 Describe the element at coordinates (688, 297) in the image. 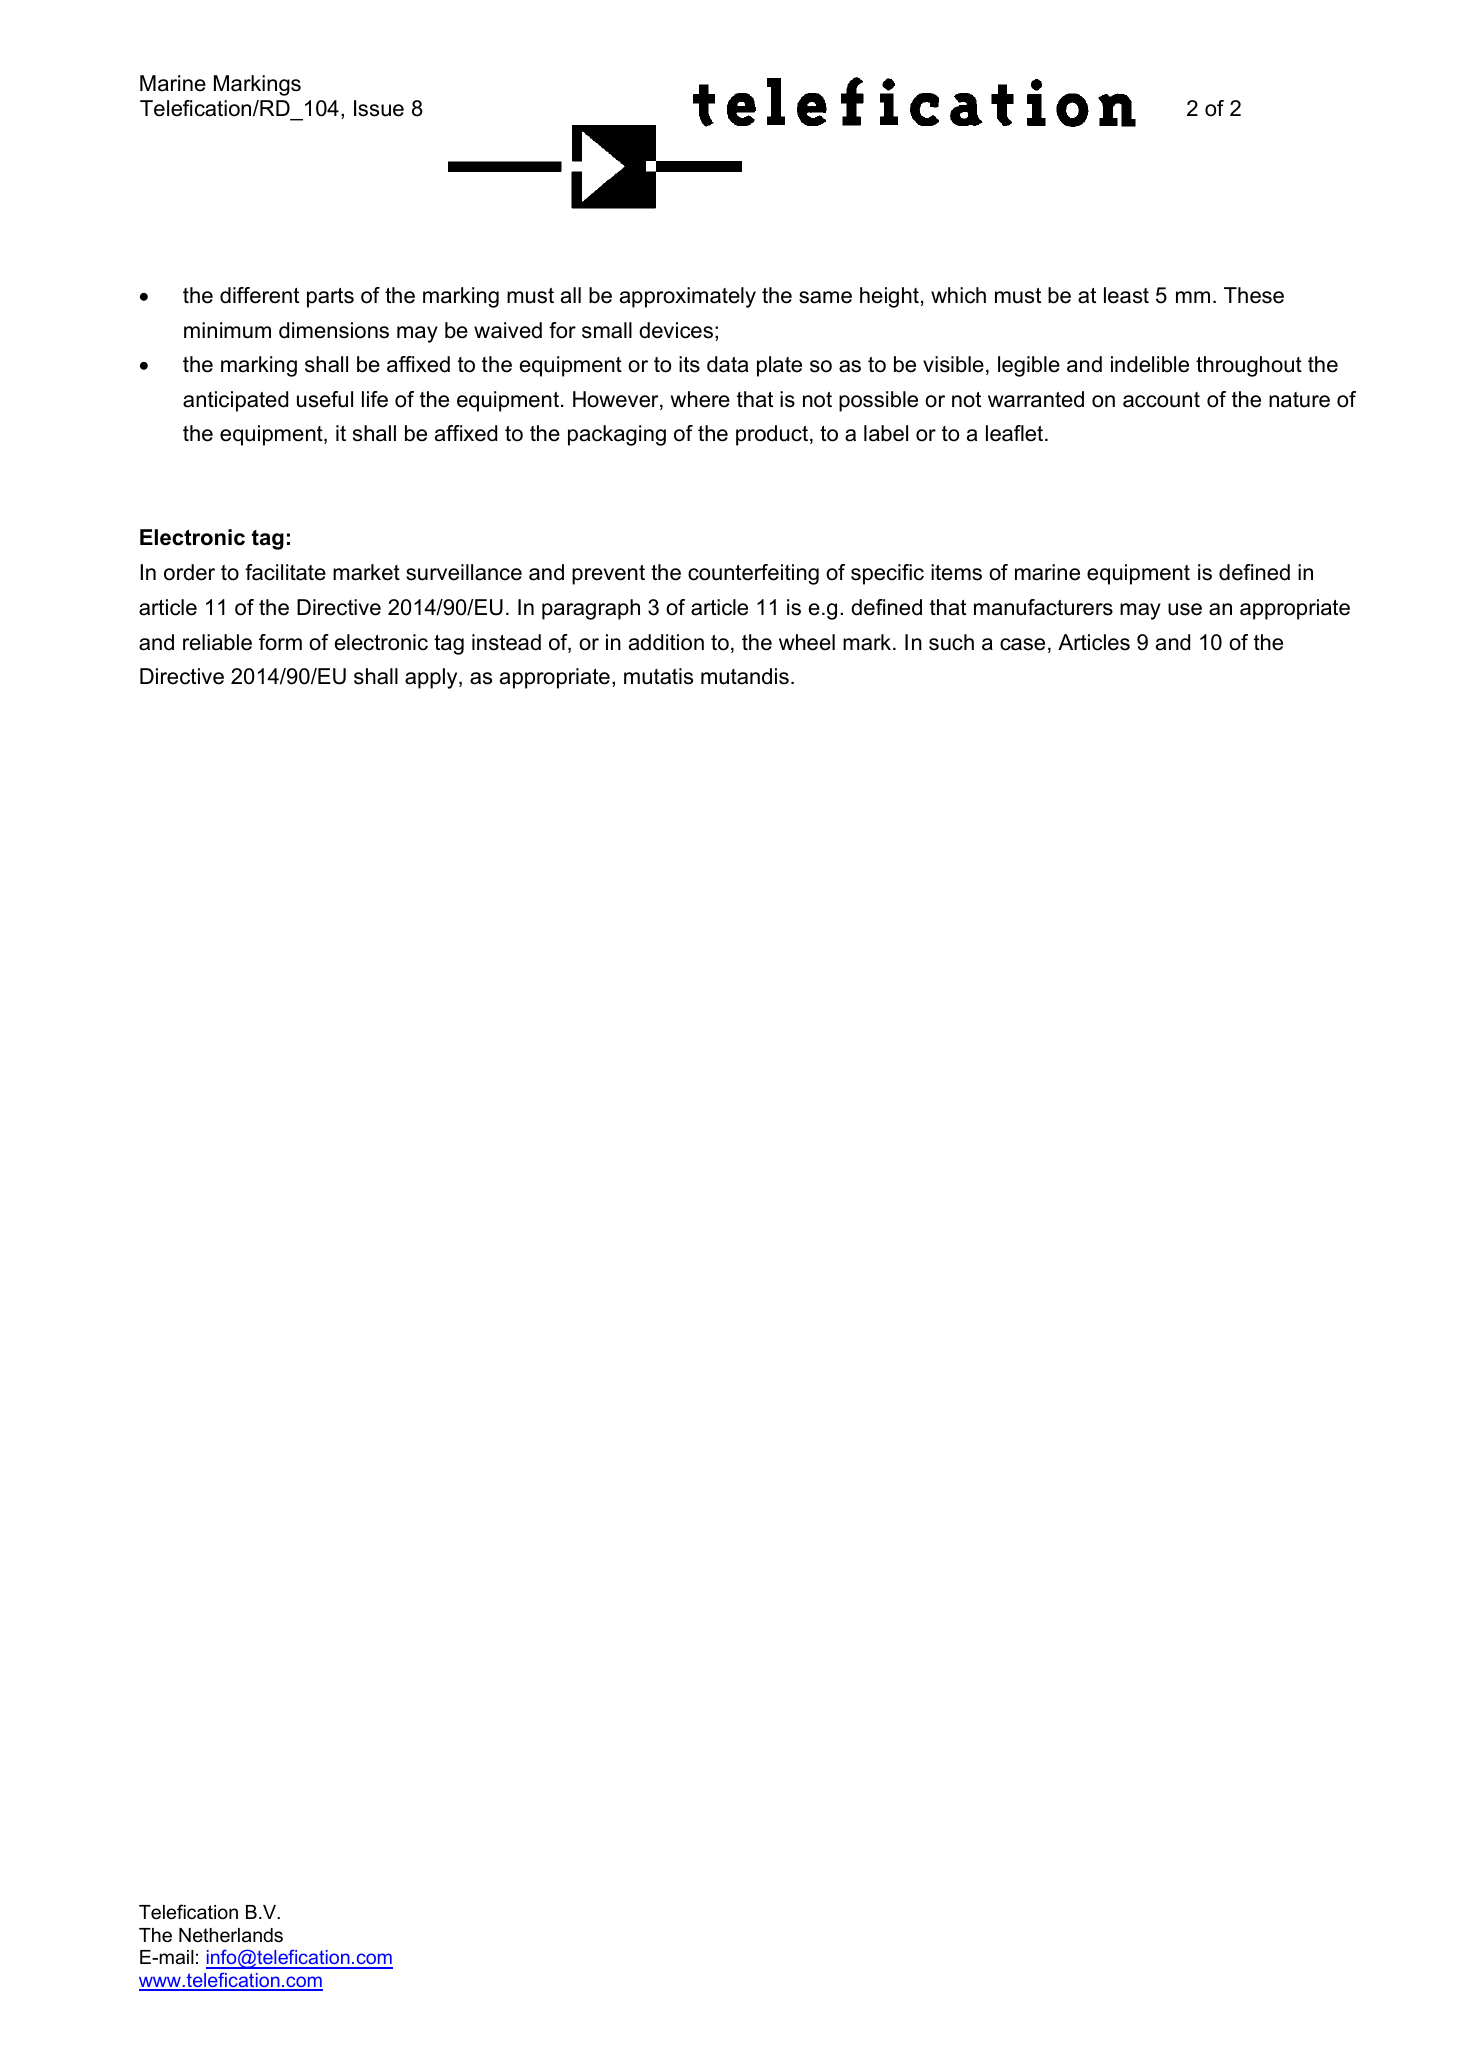

I see `approximately` at that location.
